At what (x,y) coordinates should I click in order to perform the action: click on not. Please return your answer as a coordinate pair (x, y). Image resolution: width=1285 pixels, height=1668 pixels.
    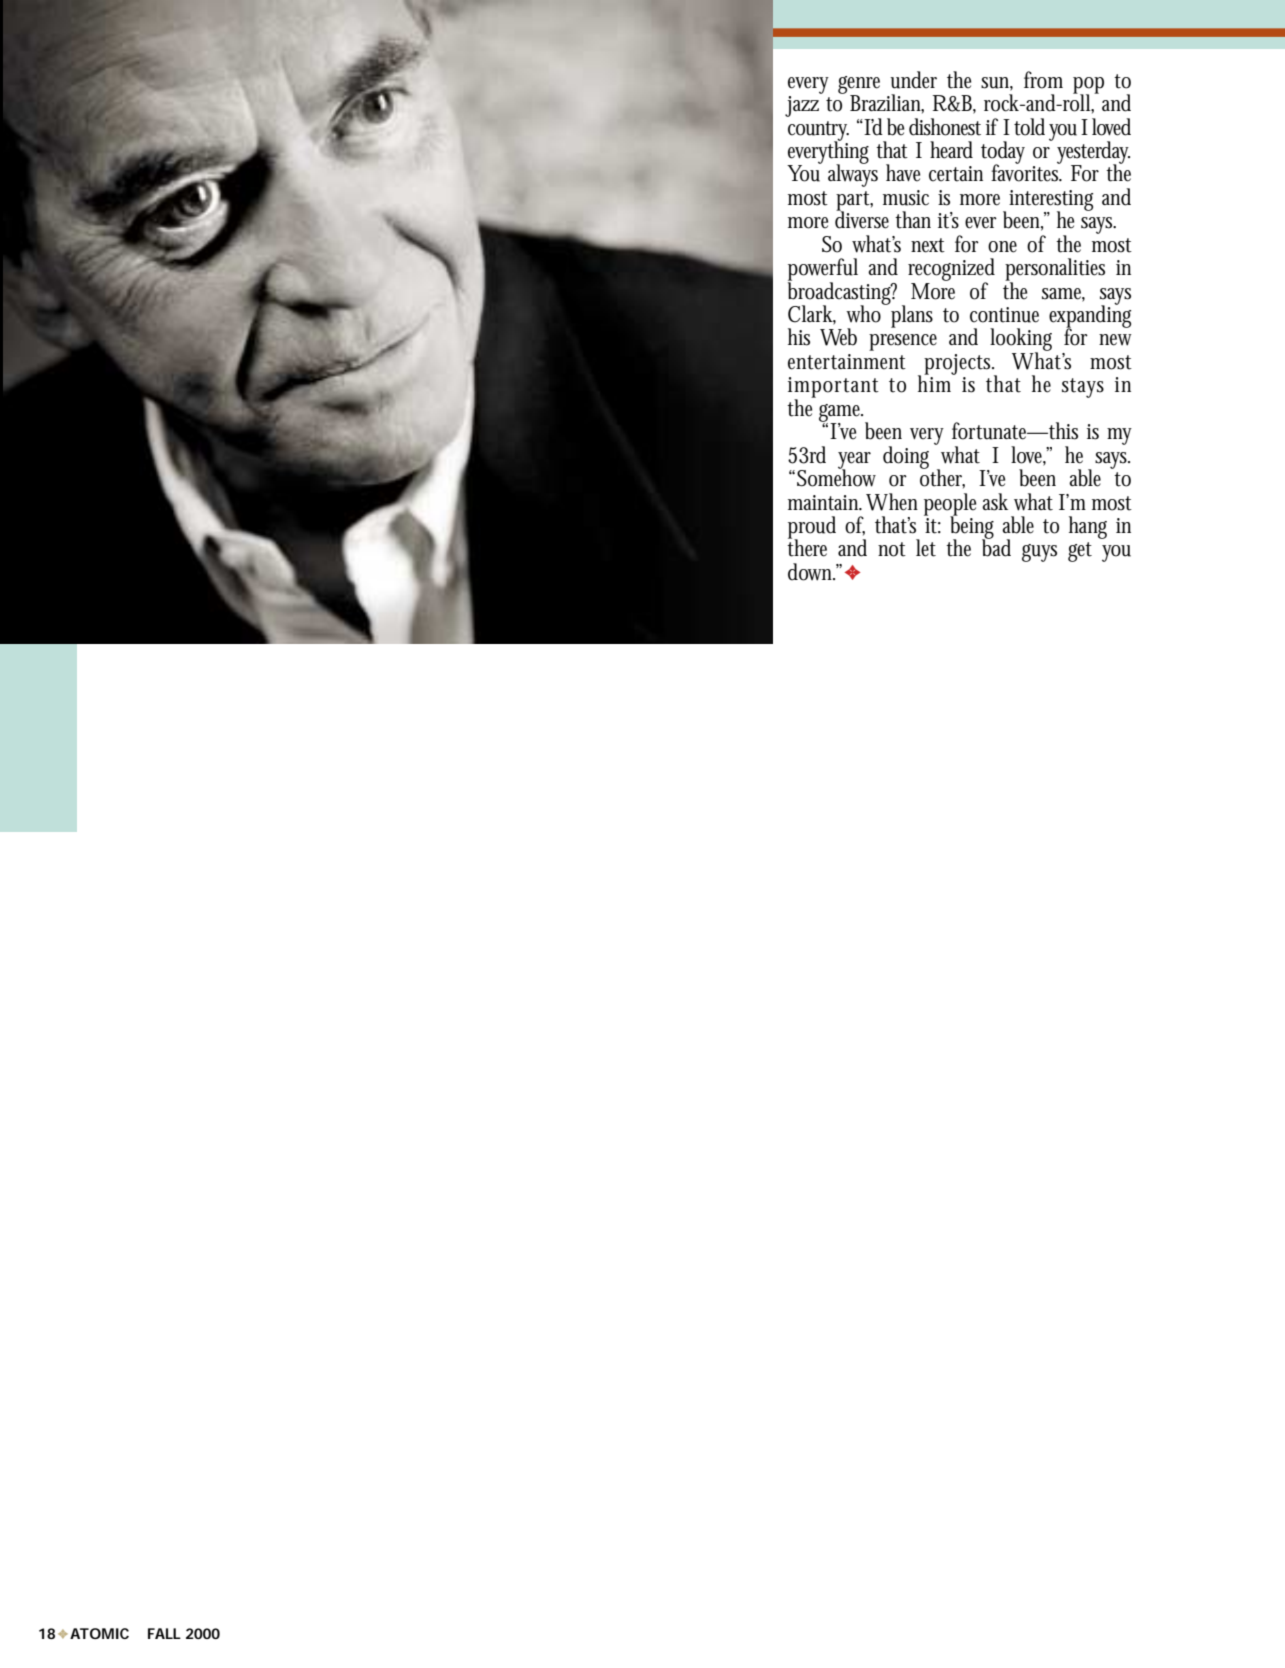
    Looking at the image, I should click on (892, 549).
